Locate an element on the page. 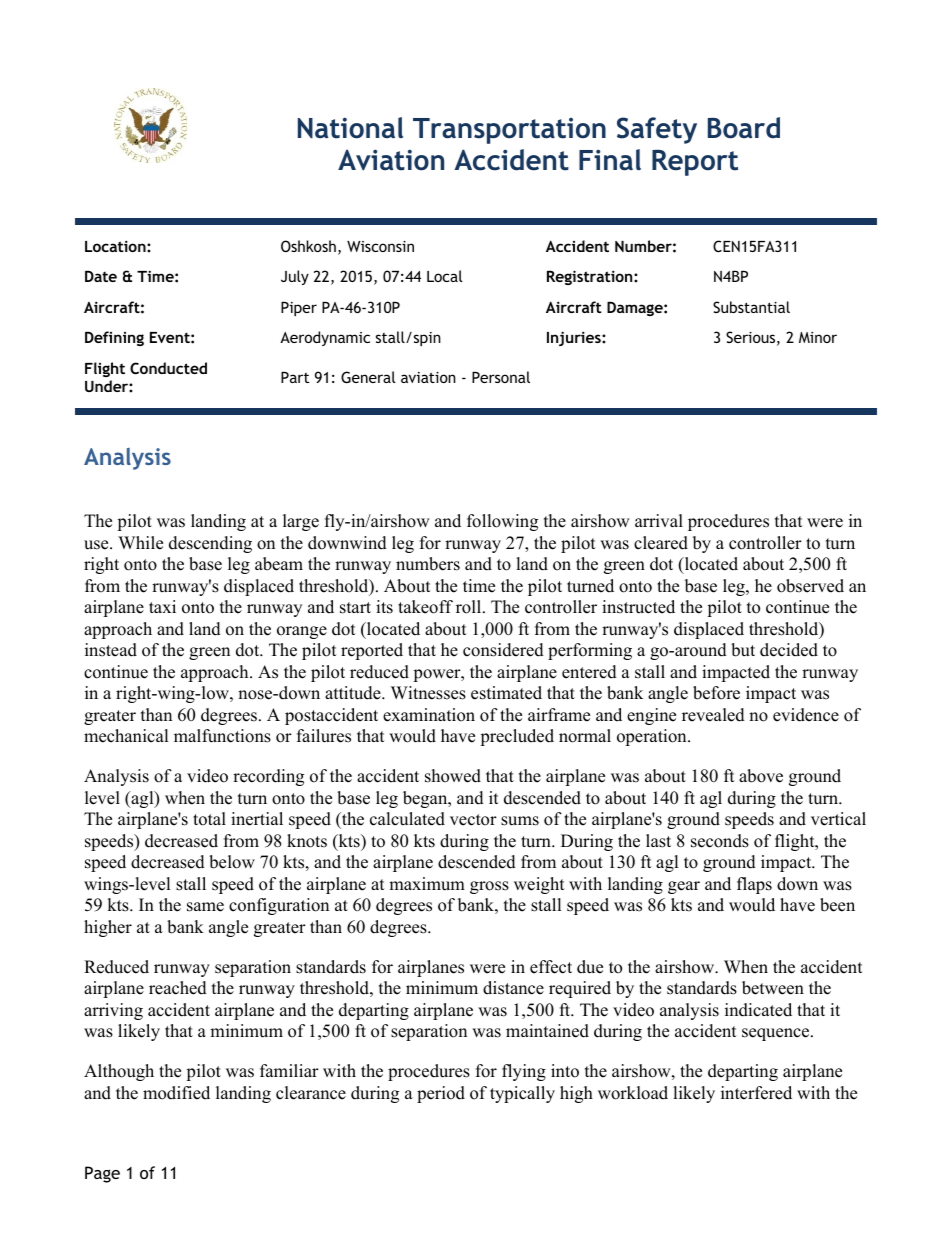  between is located at coordinates (773, 988).
